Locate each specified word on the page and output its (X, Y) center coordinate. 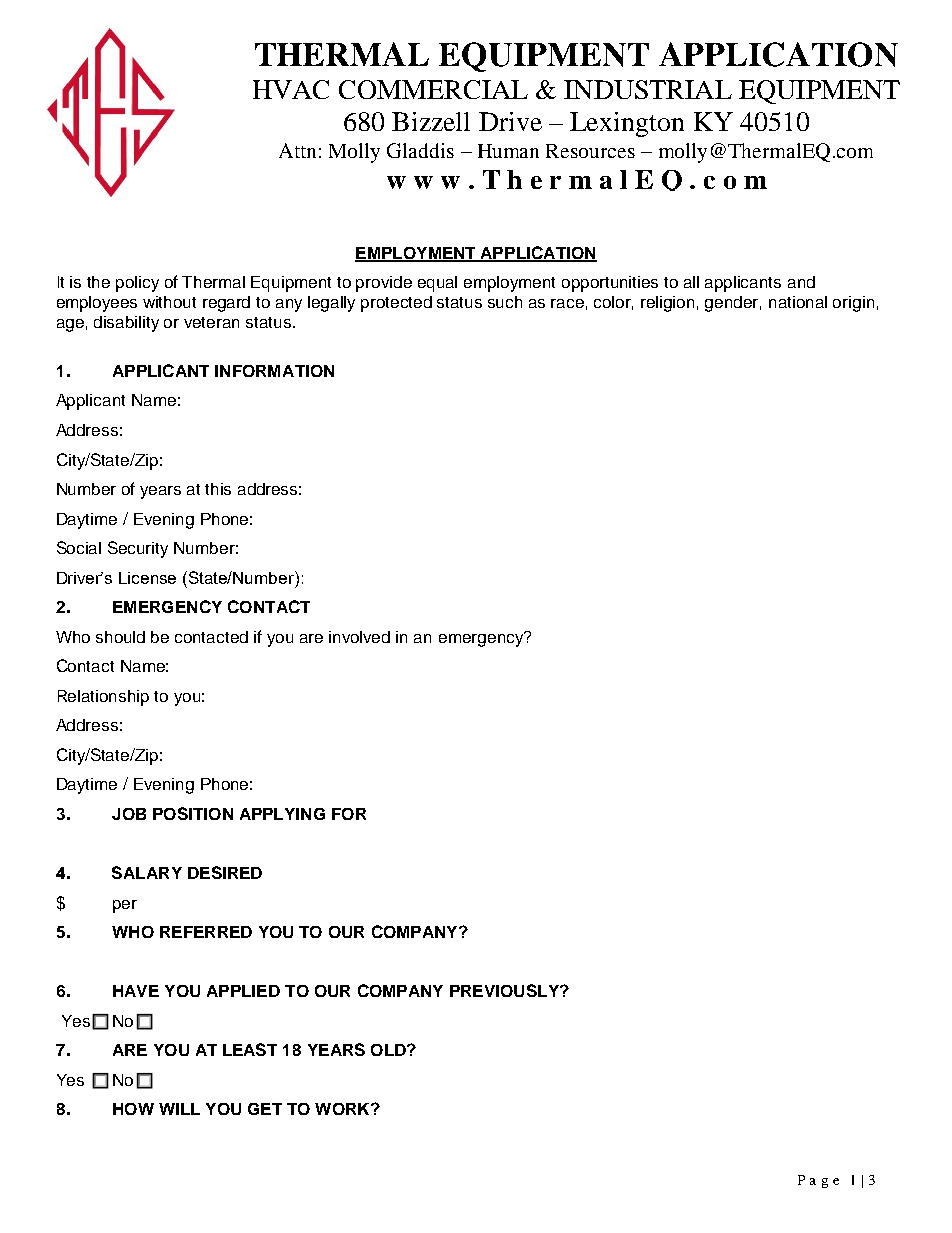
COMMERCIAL (433, 89)
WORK (343, 1109)
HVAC (291, 89)
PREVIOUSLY (505, 990)
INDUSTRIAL (648, 89)
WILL (179, 1109)
